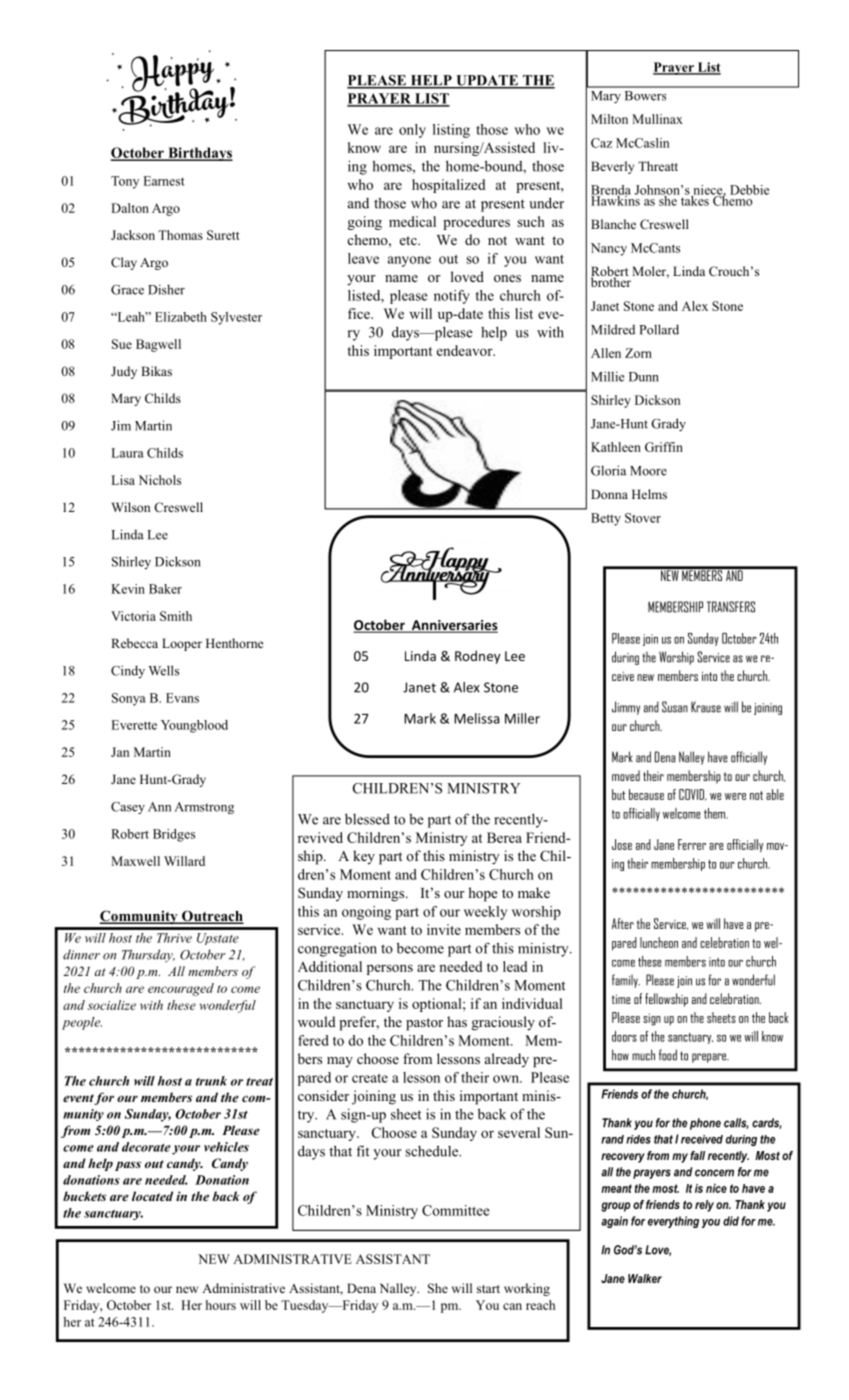 This screenshot has height=1400, width=849. What do you see at coordinates (444, 929) in the screenshot?
I see `invite` at bounding box center [444, 929].
